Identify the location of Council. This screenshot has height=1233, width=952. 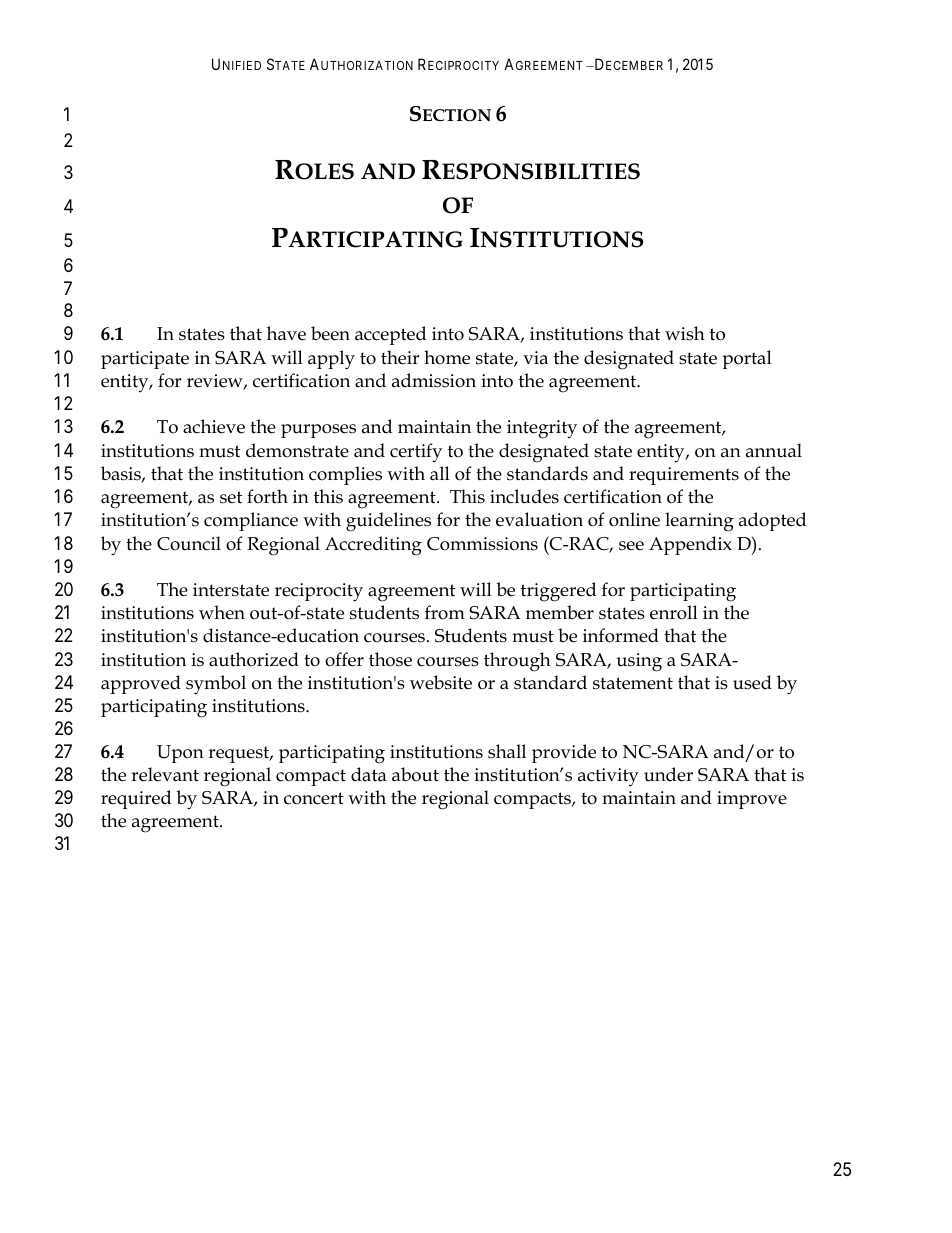
(189, 543).
